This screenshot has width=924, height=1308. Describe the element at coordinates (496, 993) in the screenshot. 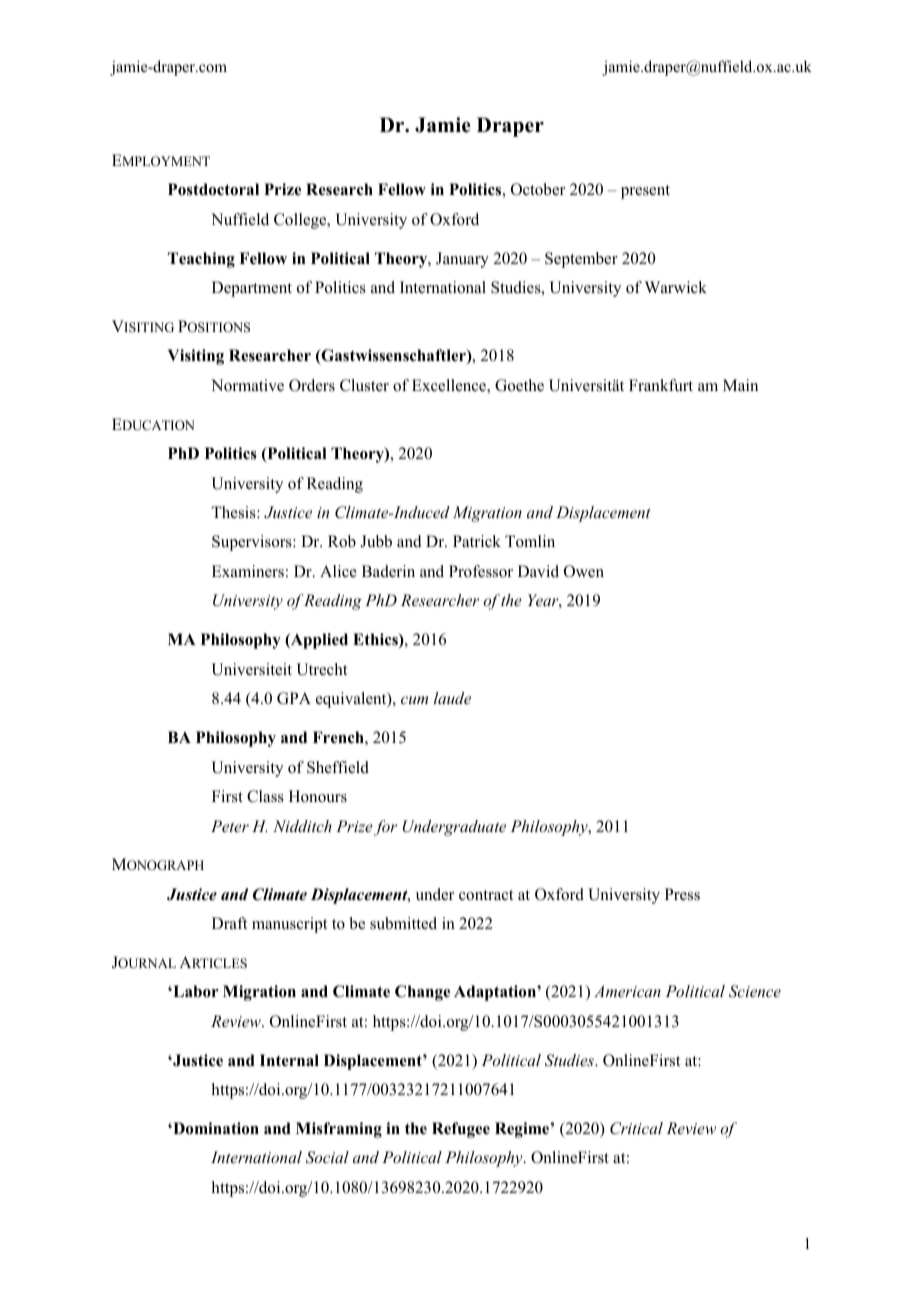

I see `Adaptation` at that location.
